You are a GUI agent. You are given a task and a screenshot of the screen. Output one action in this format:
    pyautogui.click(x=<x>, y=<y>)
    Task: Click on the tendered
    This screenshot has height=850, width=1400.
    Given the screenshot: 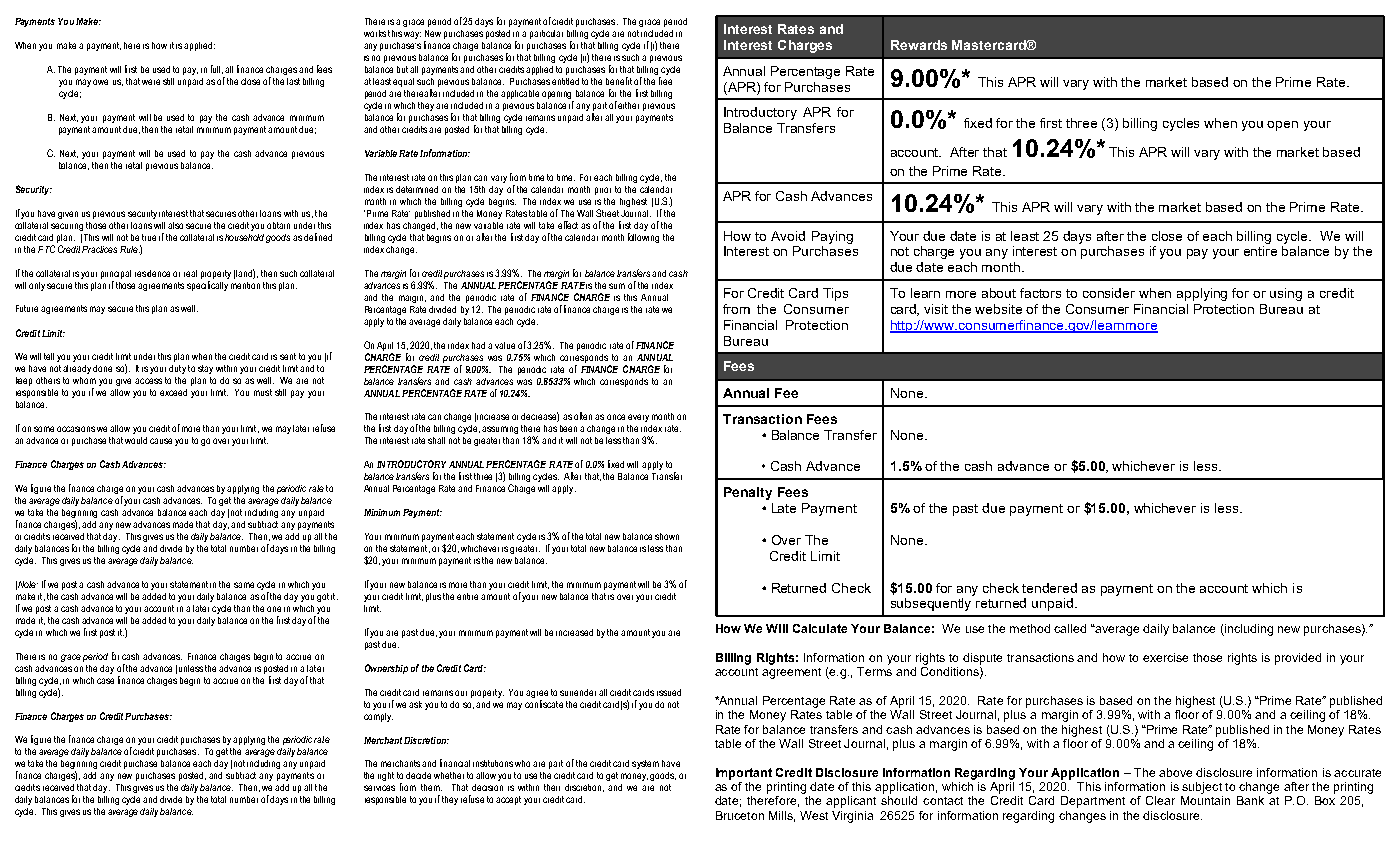 What is the action you would take?
    pyautogui.click(x=1049, y=588)
